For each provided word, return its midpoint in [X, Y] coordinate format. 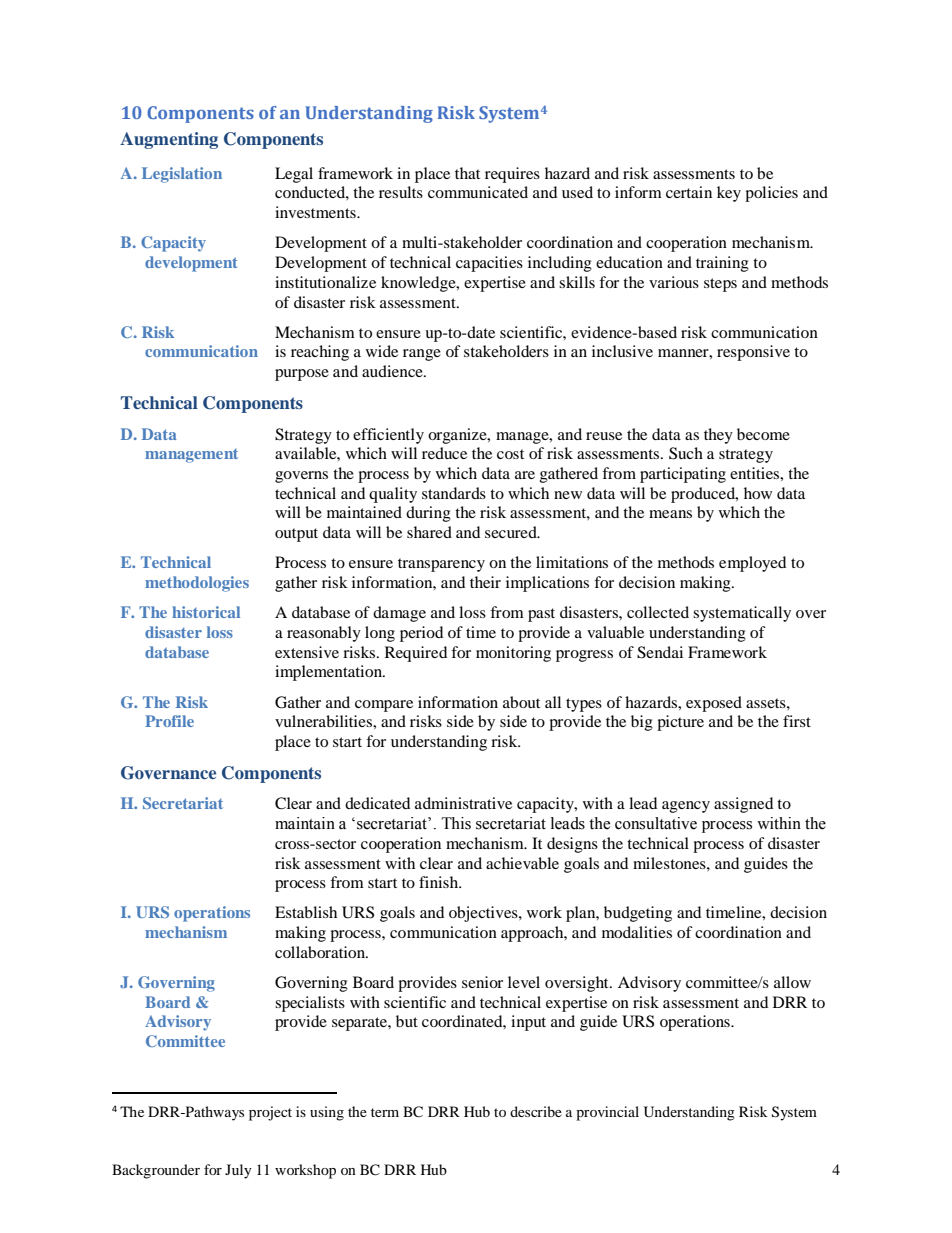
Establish [306, 912]
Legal [294, 175]
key [729, 194]
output [296, 535]
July [238, 1171]
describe [536, 1111]
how [758, 493]
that [467, 173]
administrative [463, 803]
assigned [743, 805]
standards [454, 493]
